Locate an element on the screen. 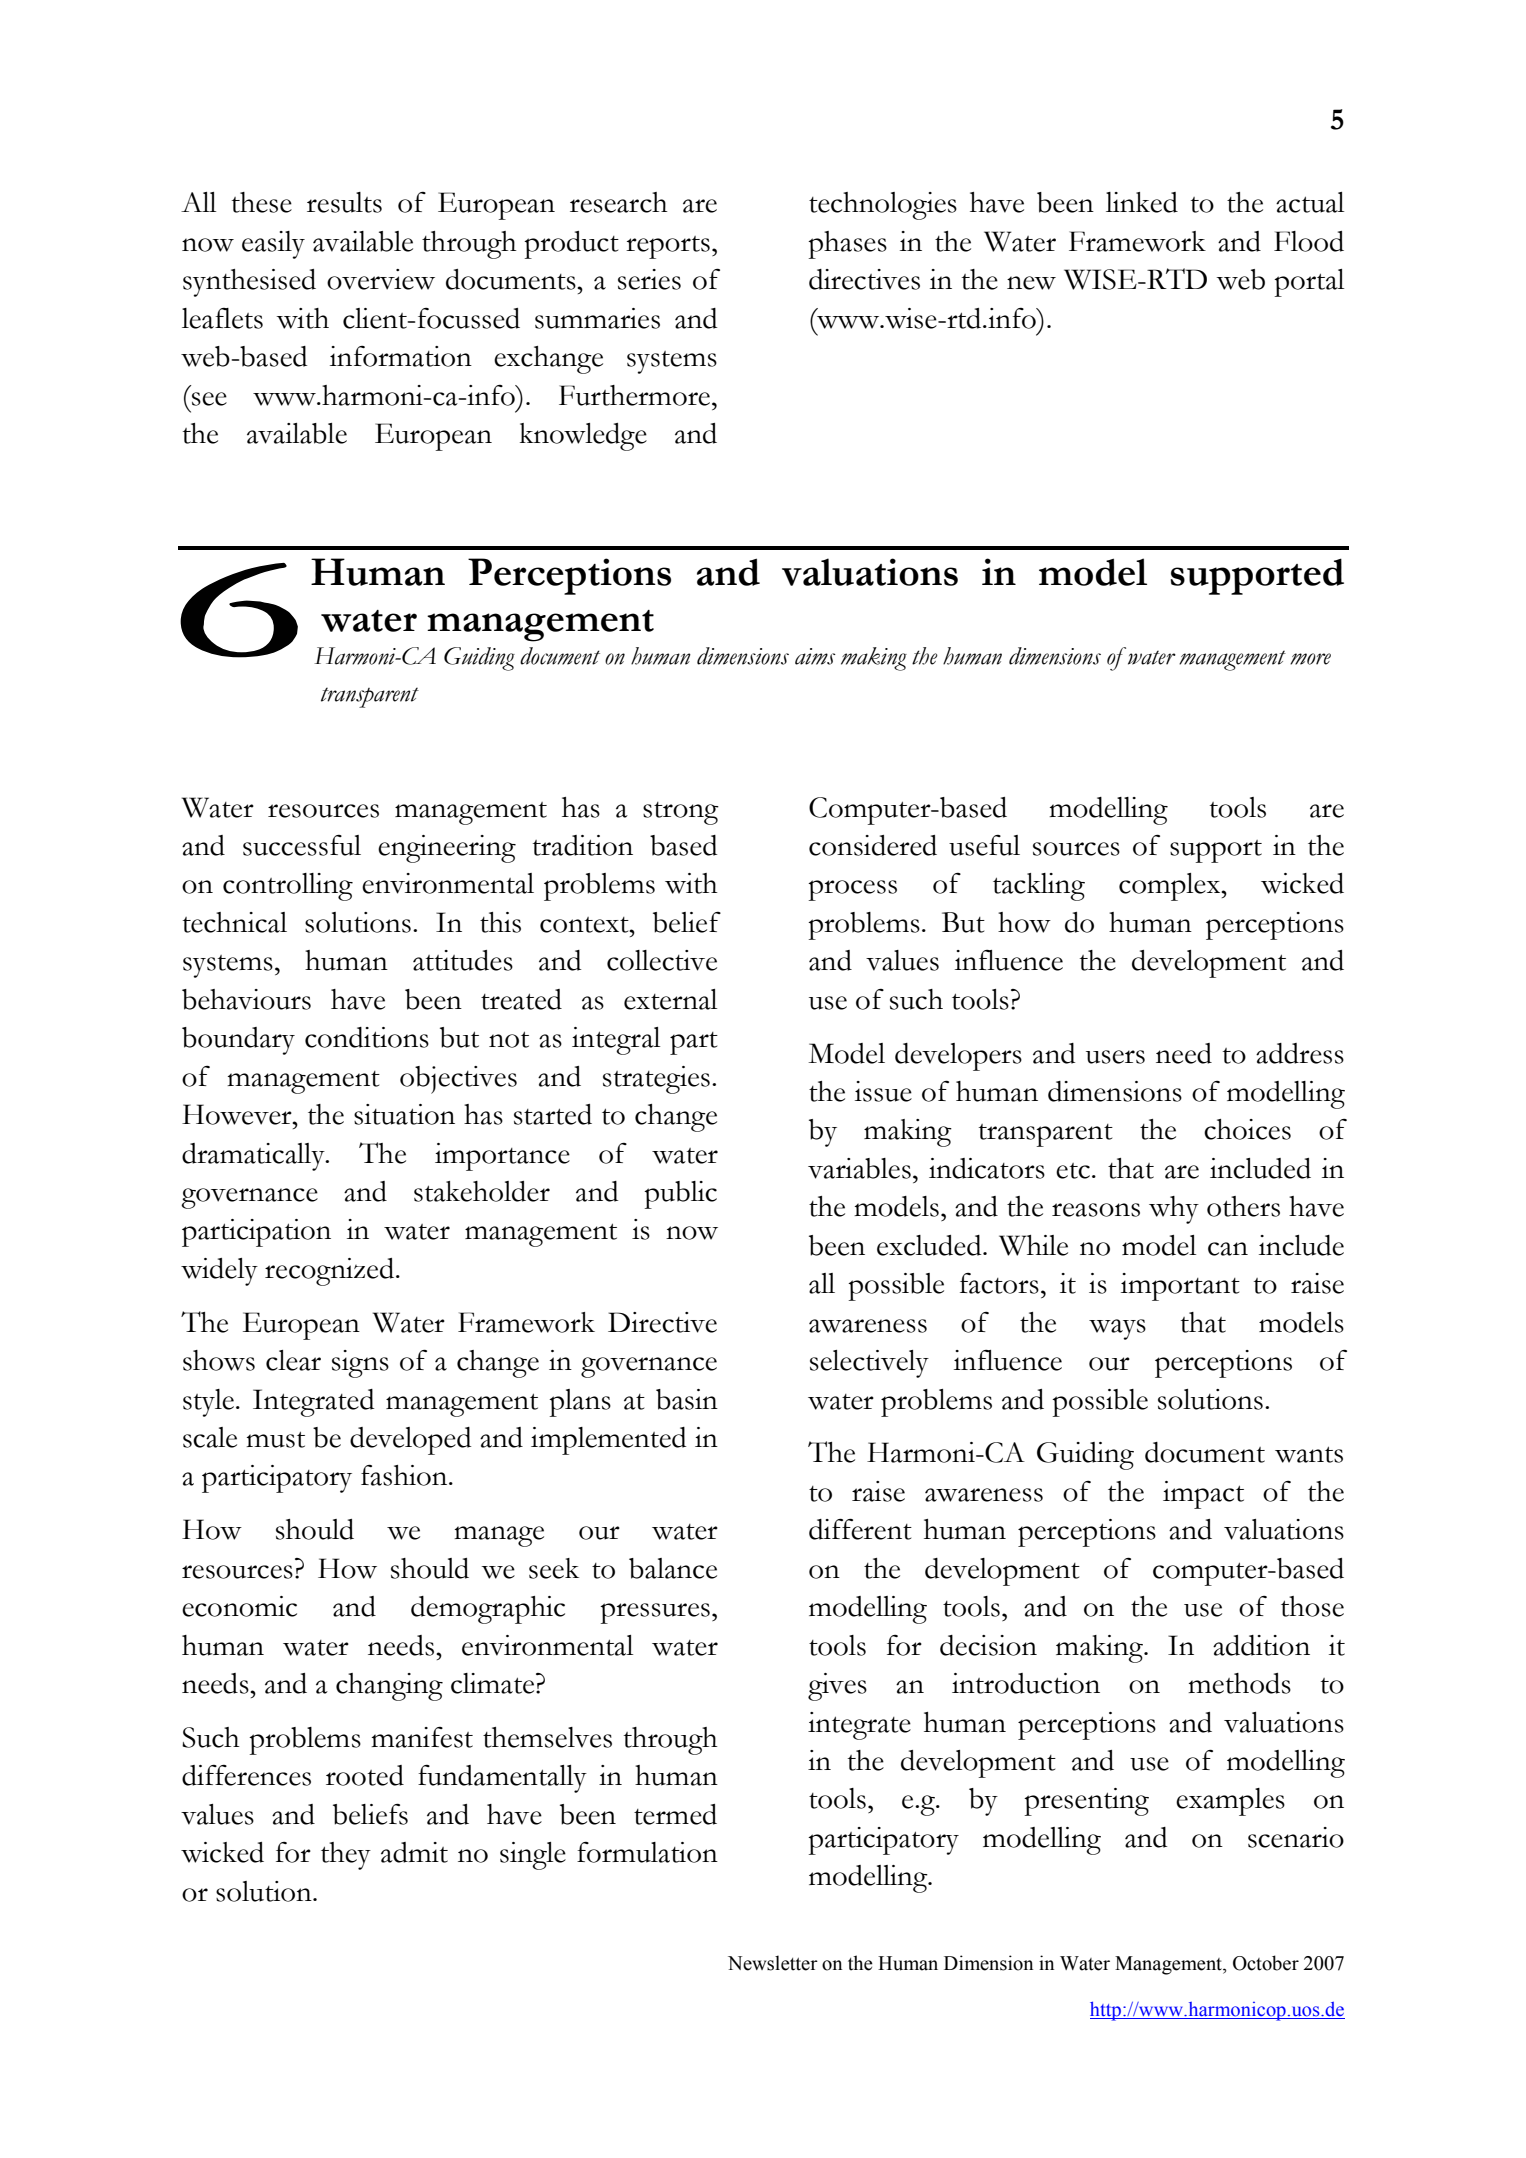 Image resolution: width=1526 pixels, height=2158 pixels. phases is located at coordinates (847, 245).
